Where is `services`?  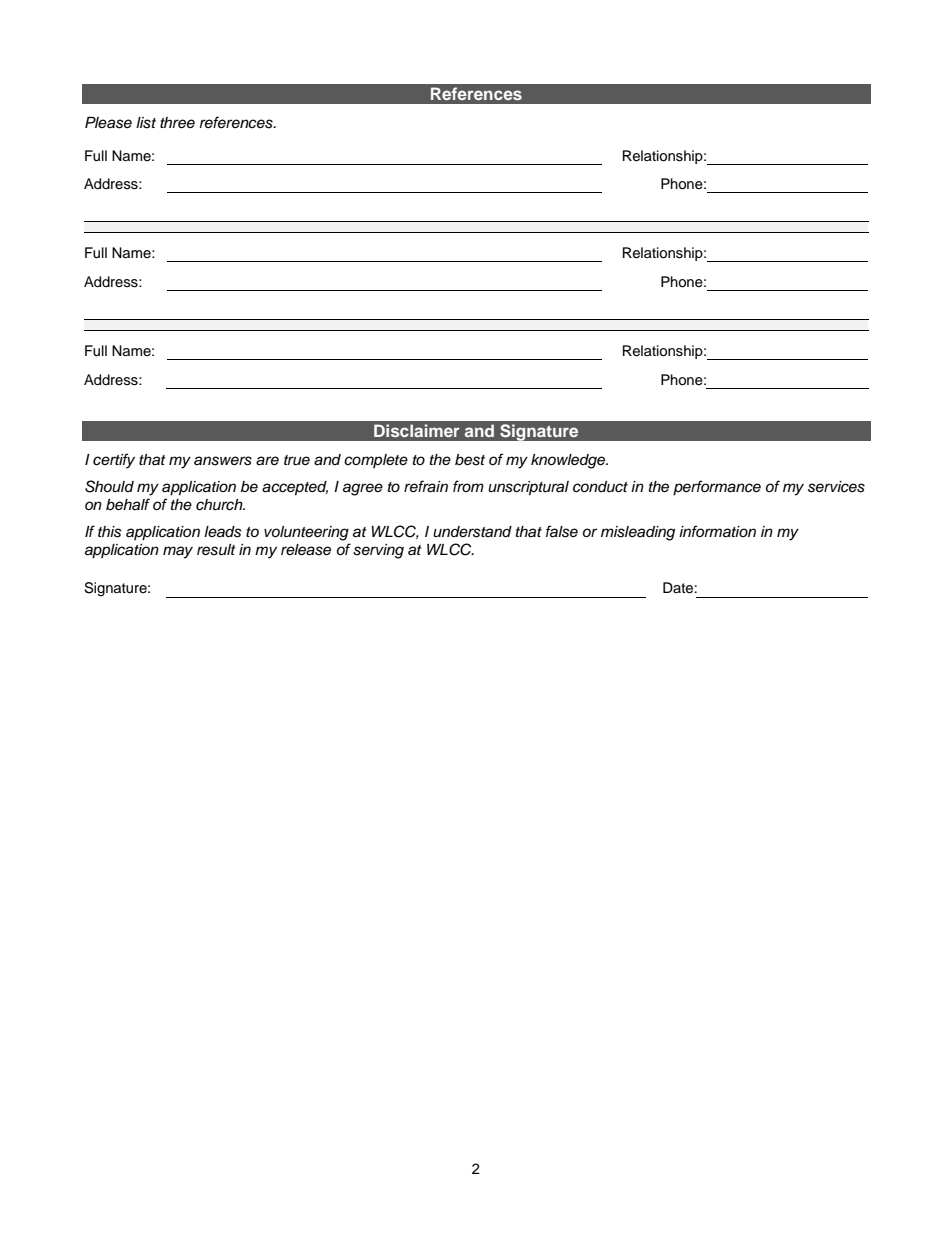 services is located at coordinates (836, 487).
